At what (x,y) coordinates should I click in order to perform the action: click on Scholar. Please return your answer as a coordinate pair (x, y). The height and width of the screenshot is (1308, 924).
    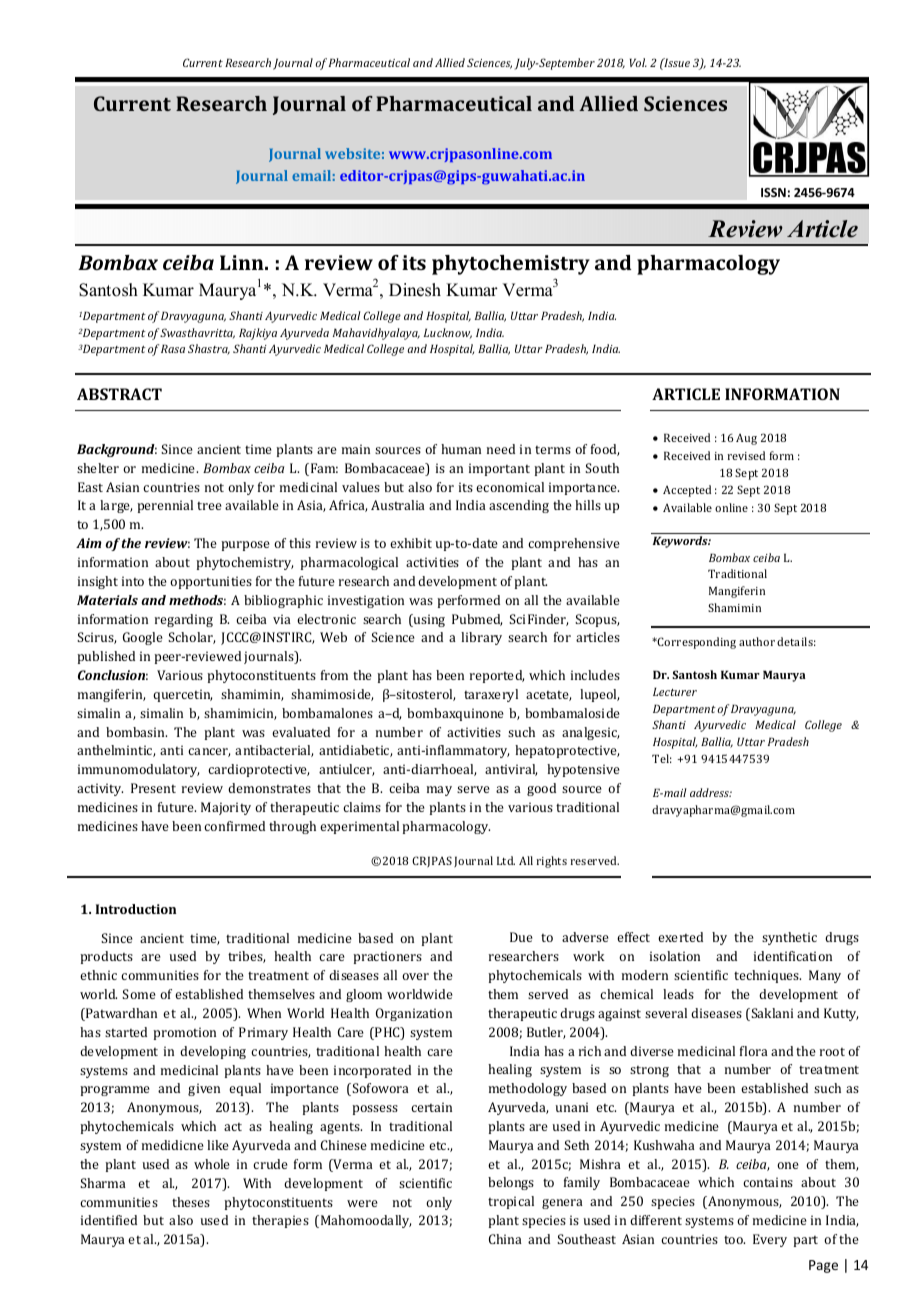
    Looking at the image, I should click on (191, 638).
